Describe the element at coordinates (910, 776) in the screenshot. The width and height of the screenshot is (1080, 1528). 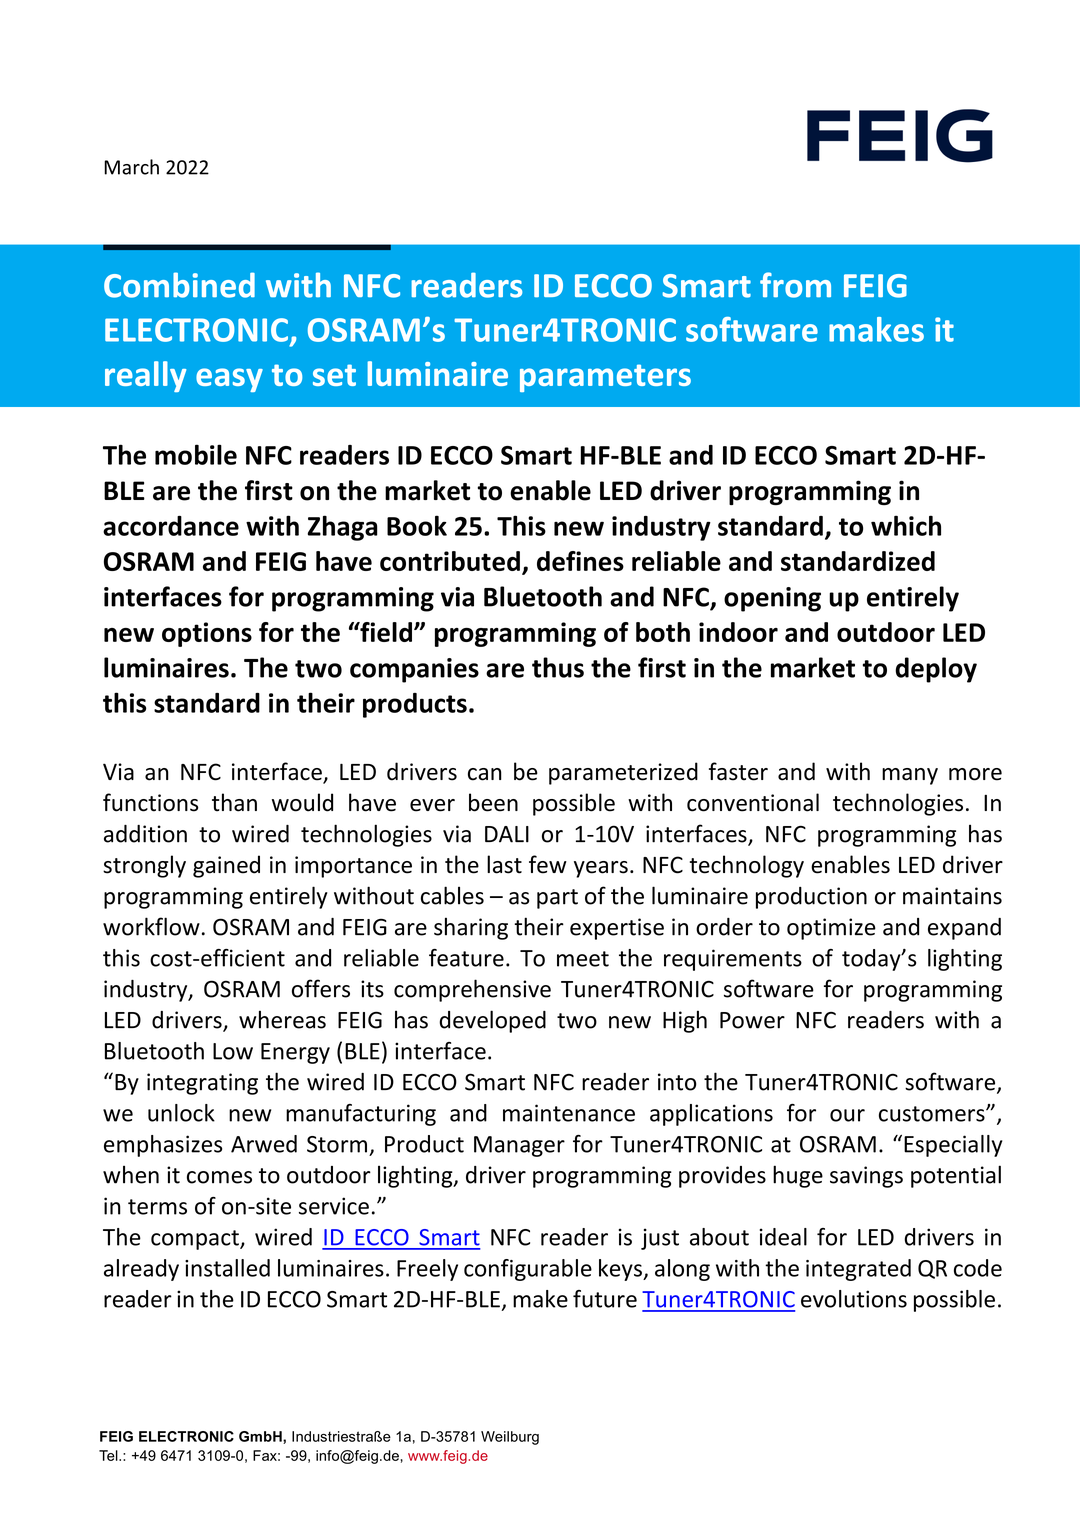
I see `many` at that location.
